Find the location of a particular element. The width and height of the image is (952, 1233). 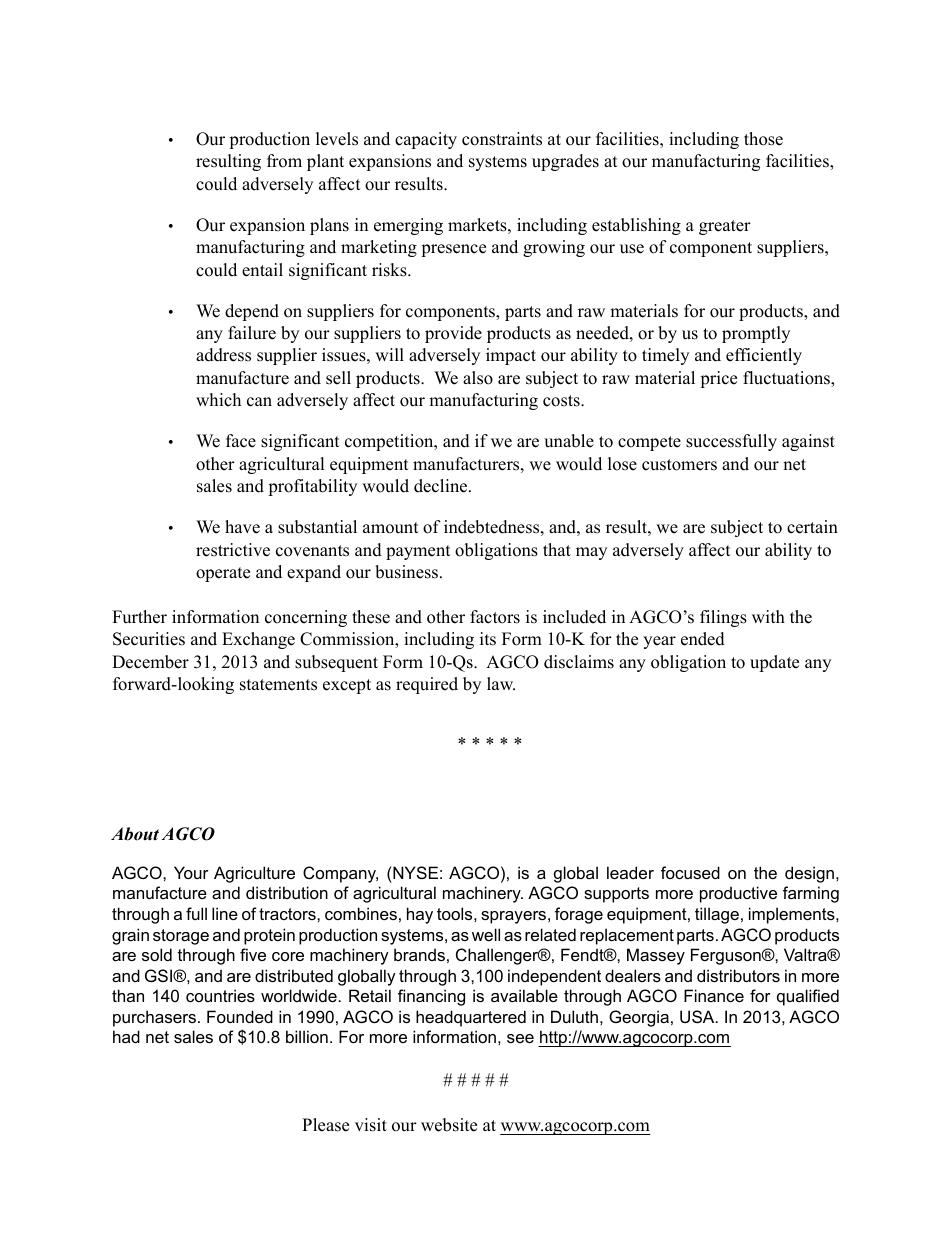

Your is located at coordinates (191, 872).
